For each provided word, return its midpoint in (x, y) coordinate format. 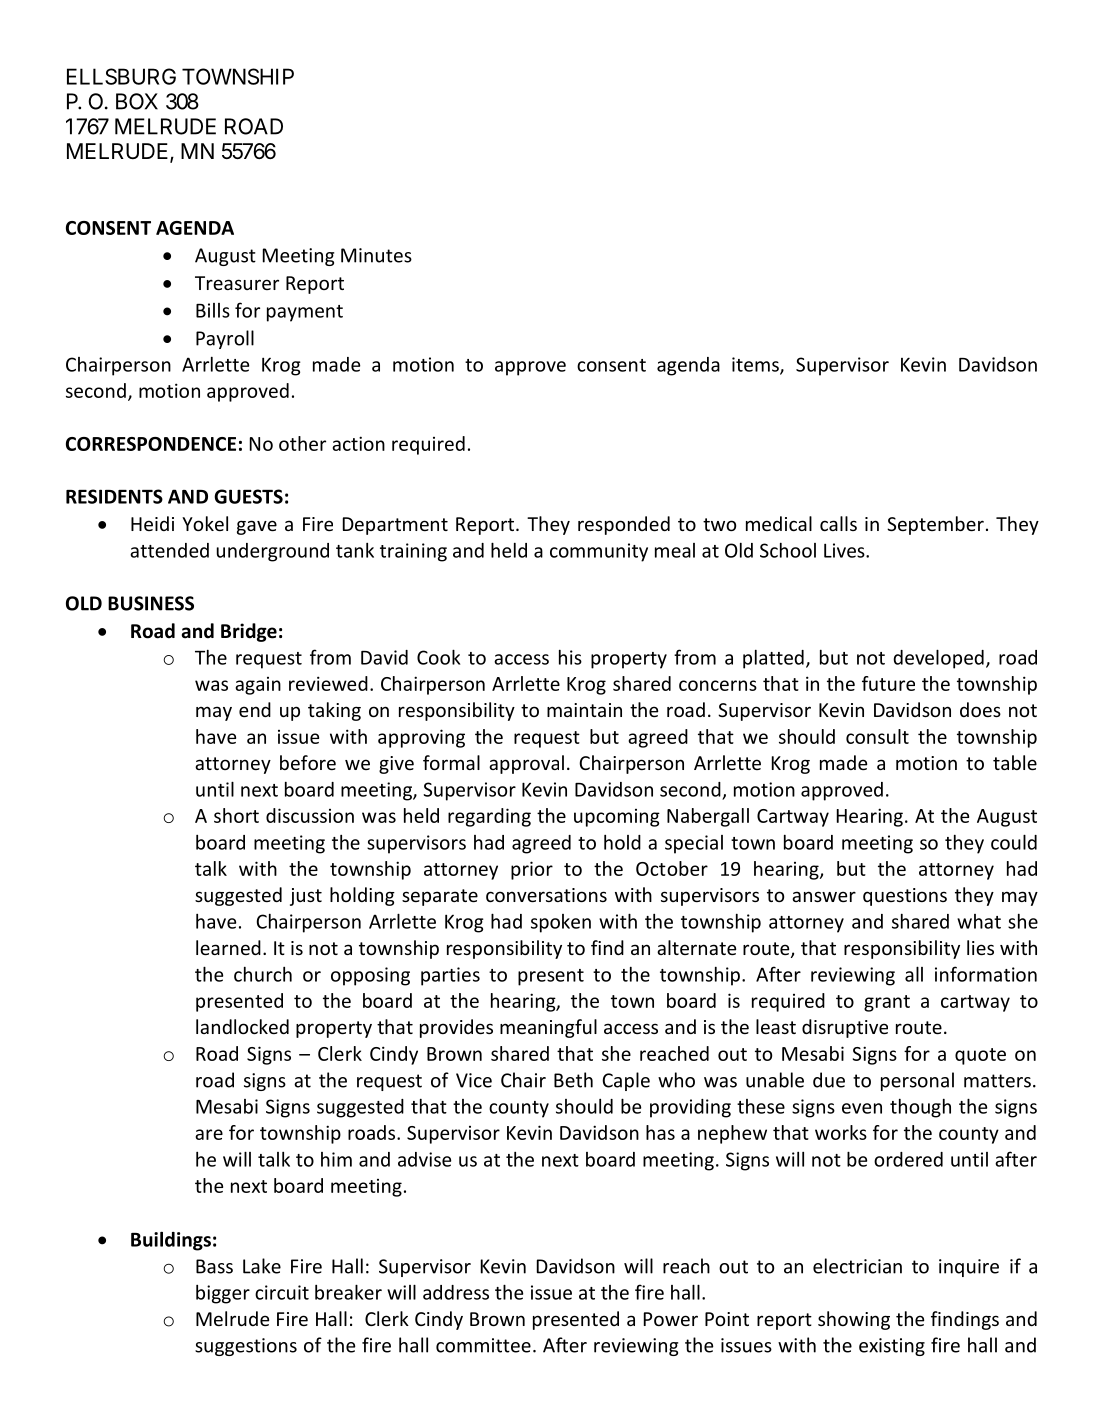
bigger (223, 1294)
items (756, 365)
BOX (137, 101)
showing (854, 1320)
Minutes (376, 255)
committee (483, 1345)
